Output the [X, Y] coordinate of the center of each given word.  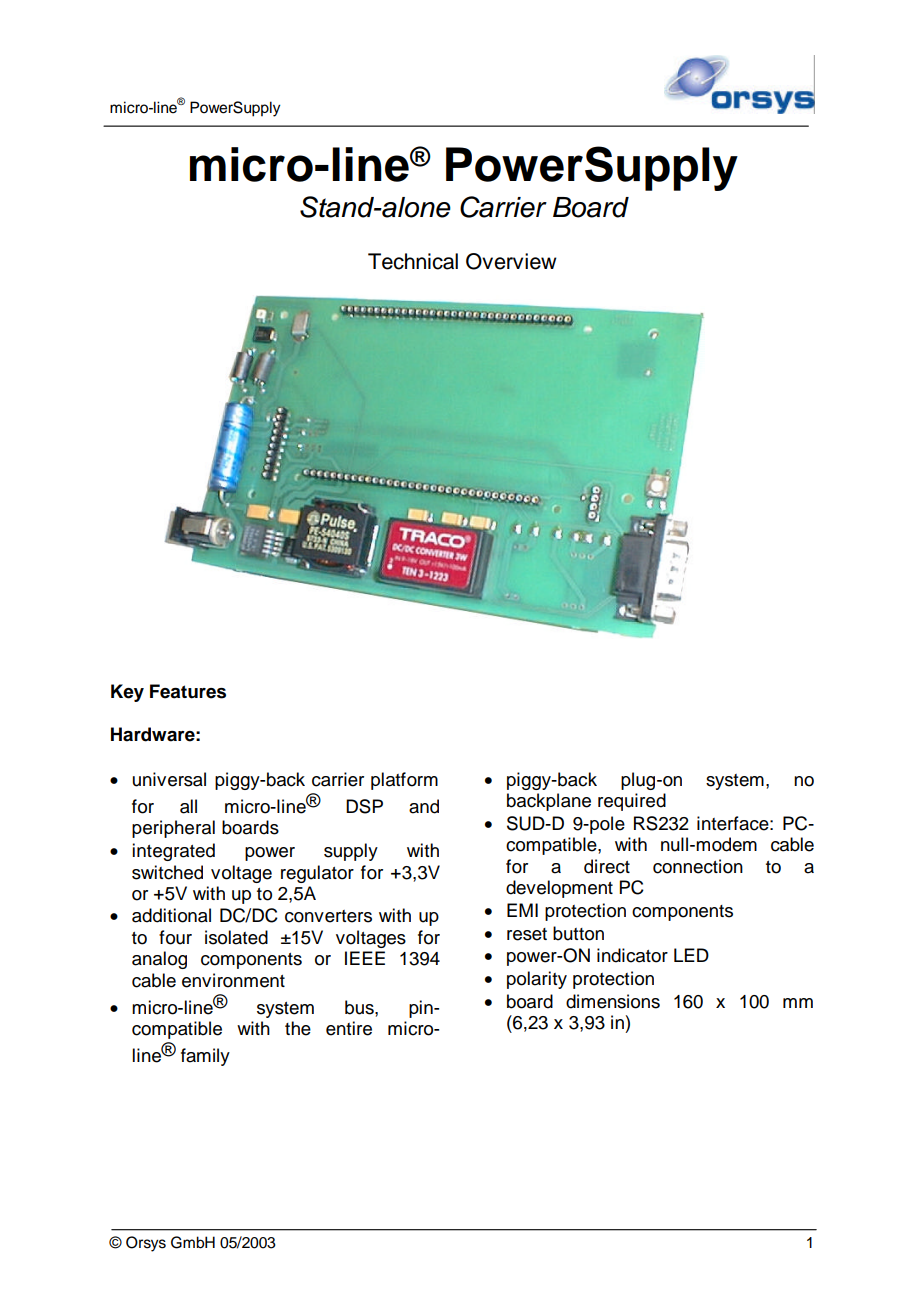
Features [188, 691]
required [632, 802]
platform [404, 781]
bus [360, 1007]
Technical [413, 261]
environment [233, 980]
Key [127, 693]
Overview [511, 261]
